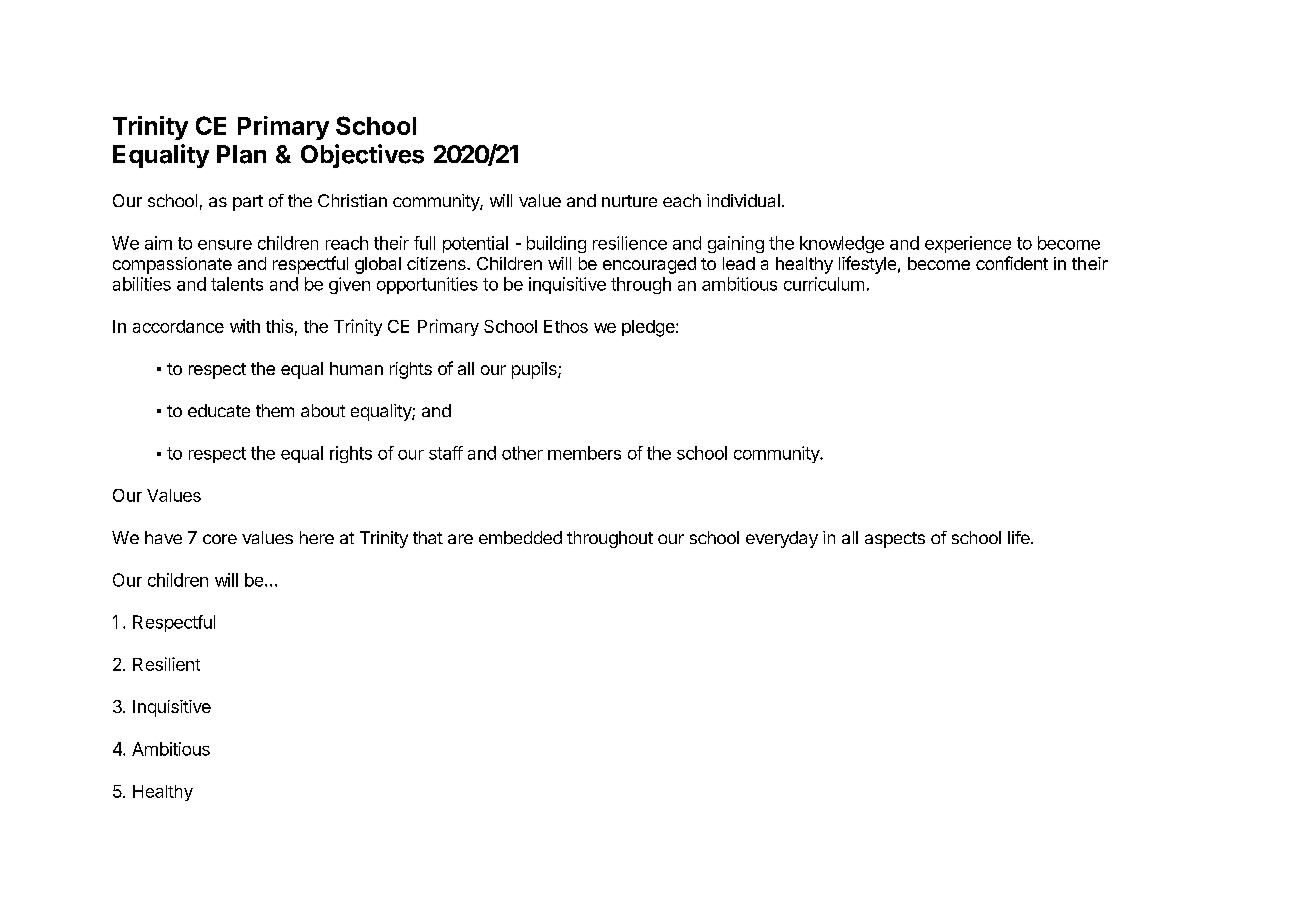 The image size is (1308, 924). Describe the element at coordinates (895, 540) in the screenshot. I see `aspects` at that location.
